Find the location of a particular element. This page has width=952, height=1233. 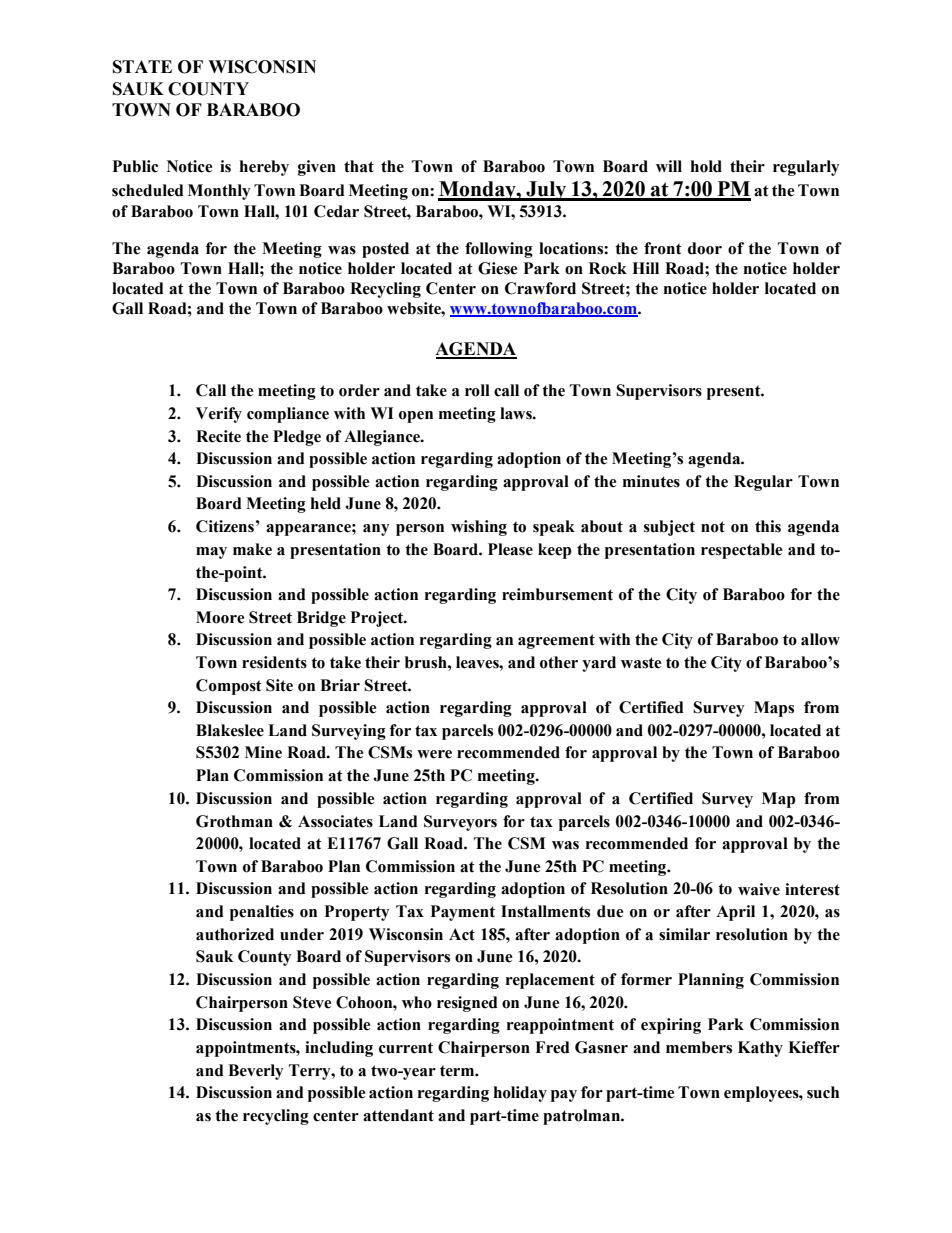

July is located at coordinates (546, 191).
